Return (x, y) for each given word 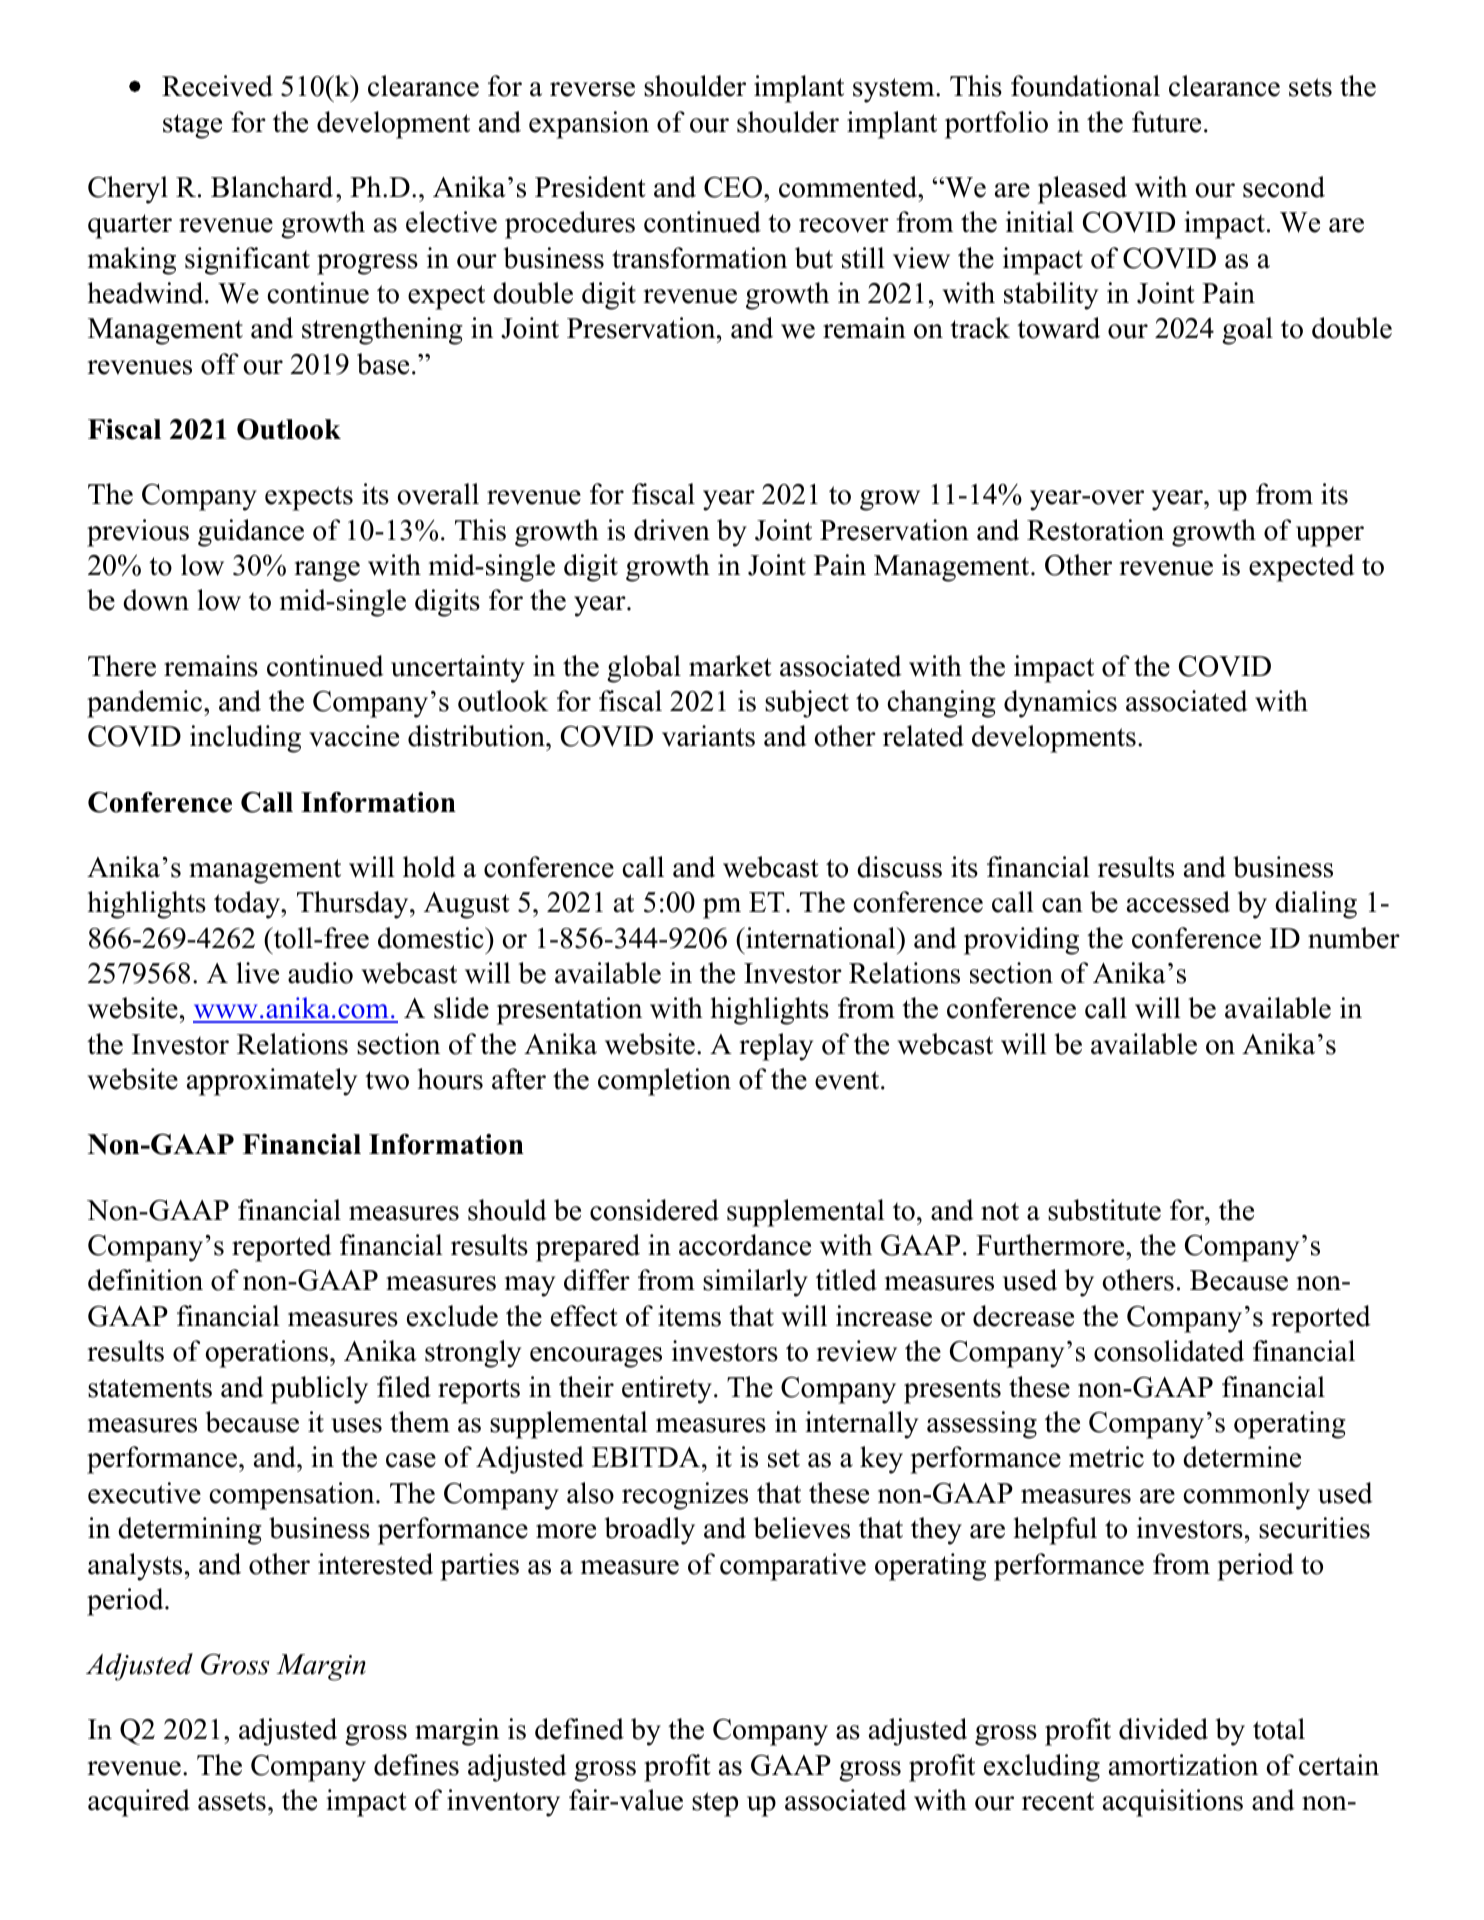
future (1166, 122)
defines (416, 1765)
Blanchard (272, 187)
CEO (733, 187)
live (257, 973)
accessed (1178, 902)
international (821, 938)
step (715, 1804)
